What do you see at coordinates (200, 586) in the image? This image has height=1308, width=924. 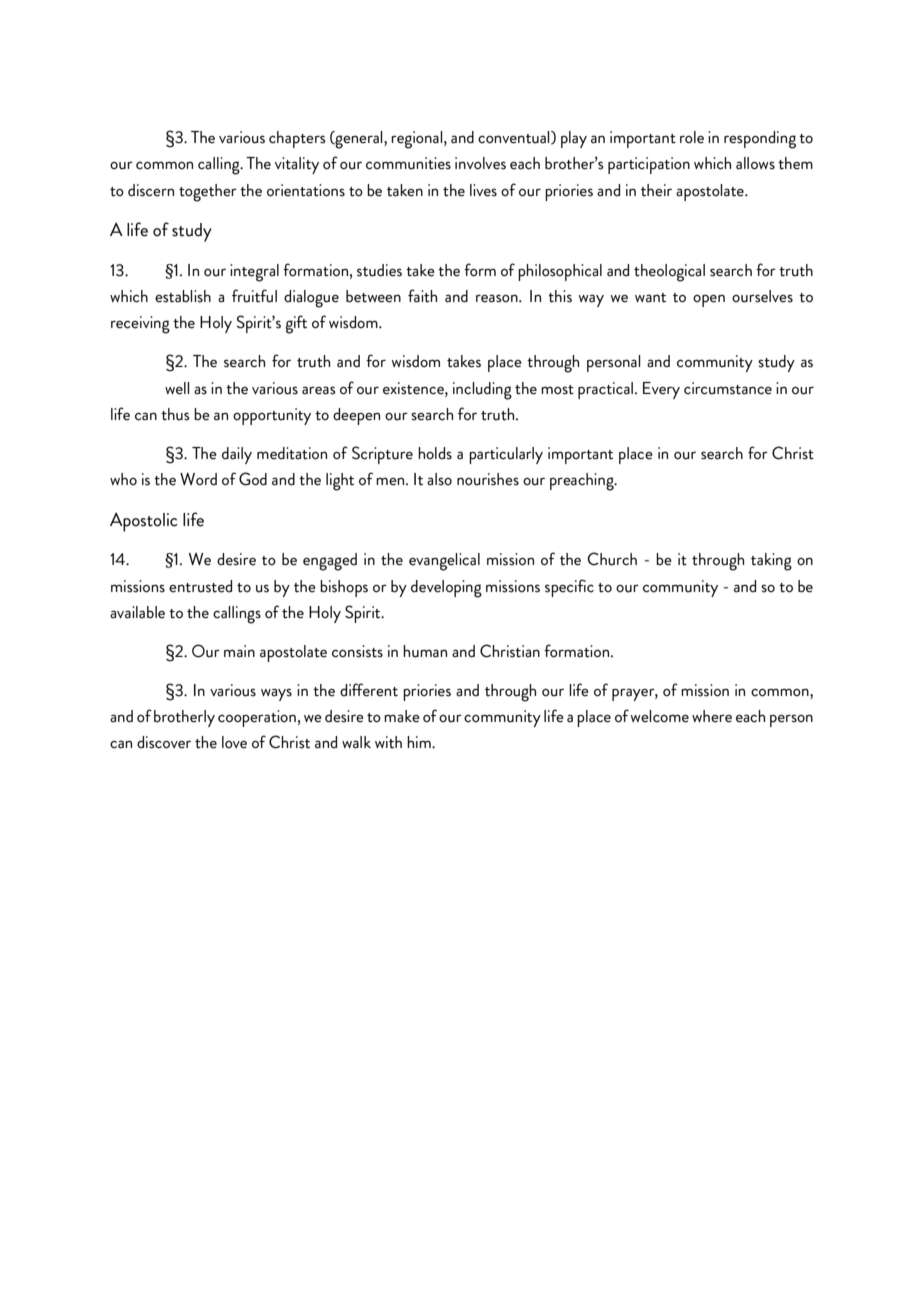 I see `entrusted` at bounding box center [200, 586].
